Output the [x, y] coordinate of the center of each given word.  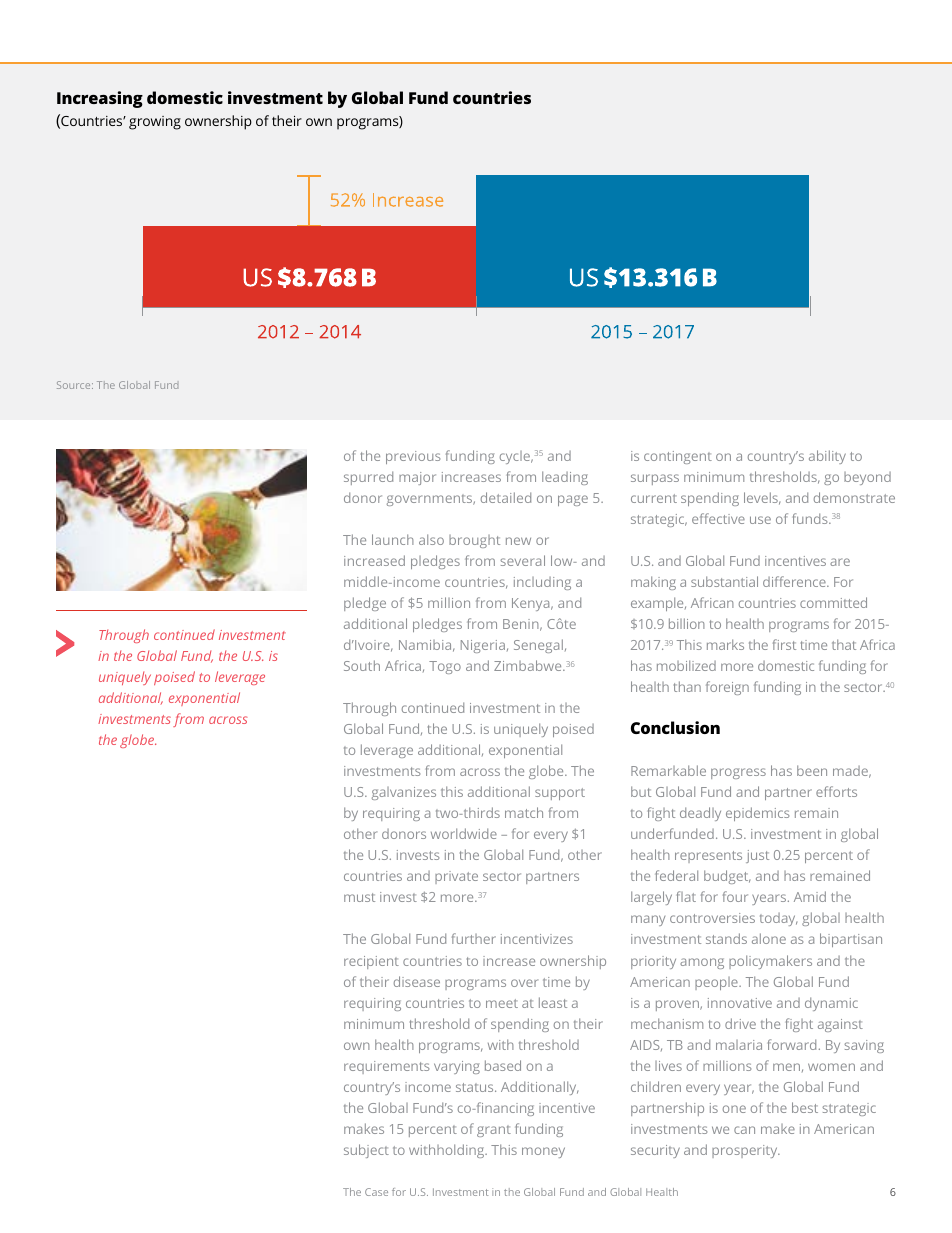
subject [366, 1151]
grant [494, 1131]
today [778, 919]
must [359, 897]
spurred [368, 478]
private [456, 877]
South [362, 665]
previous [413, 457]
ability [827, 457]
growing [155, 123]
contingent [678, 457]
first [784, 644]
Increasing [100, 99]
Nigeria [483, 646]
